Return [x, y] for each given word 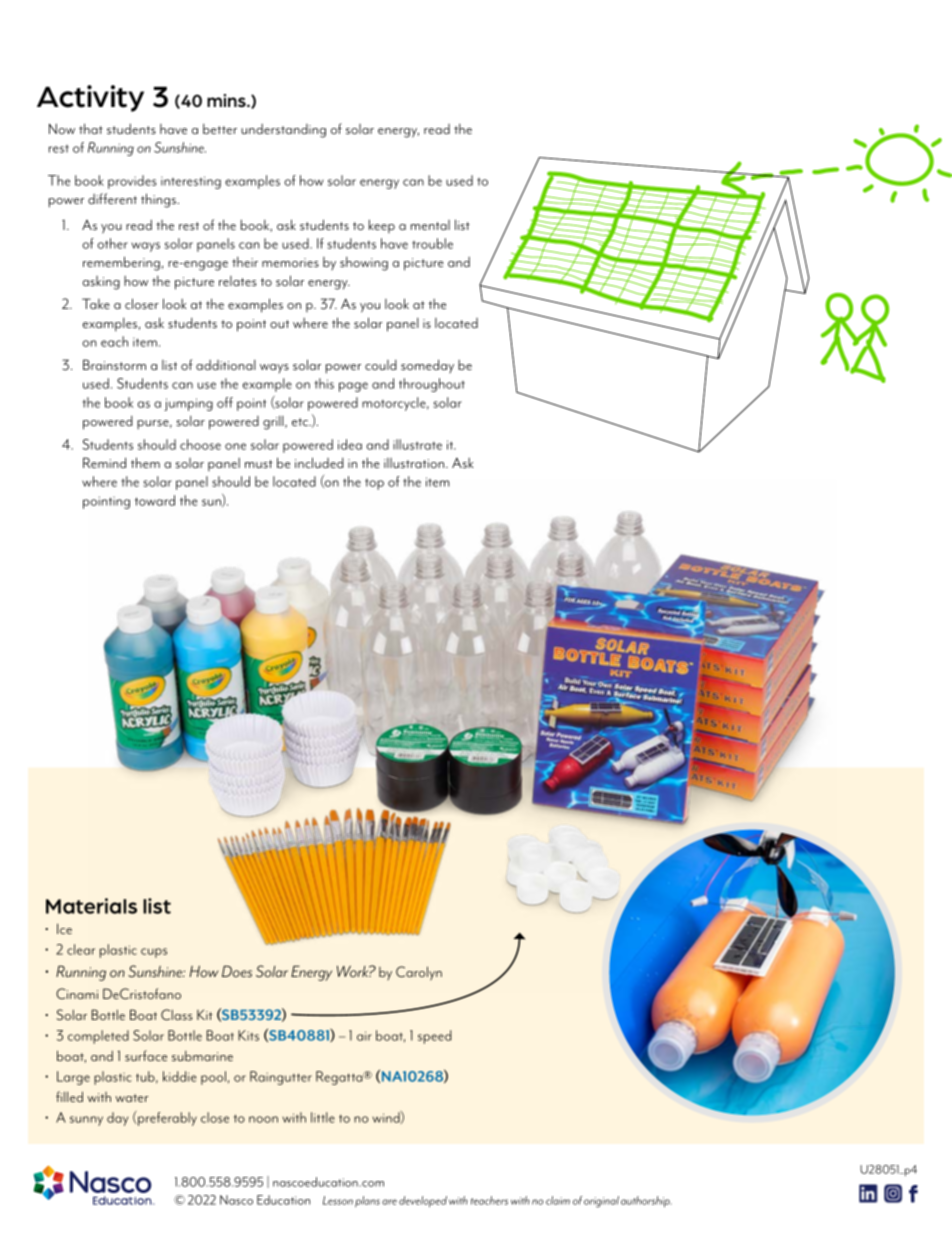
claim [558, 1200]
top [374, 484]
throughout [432, 385]
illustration [415, 463]
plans [367, 1201]
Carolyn [419, 973]
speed [434, 1037]
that [91, 128]
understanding [283, 131]
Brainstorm [114, 364]
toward [155, 500]
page [353, 387]
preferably [166, 1119]
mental [430, 225]
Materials [91, 906]
